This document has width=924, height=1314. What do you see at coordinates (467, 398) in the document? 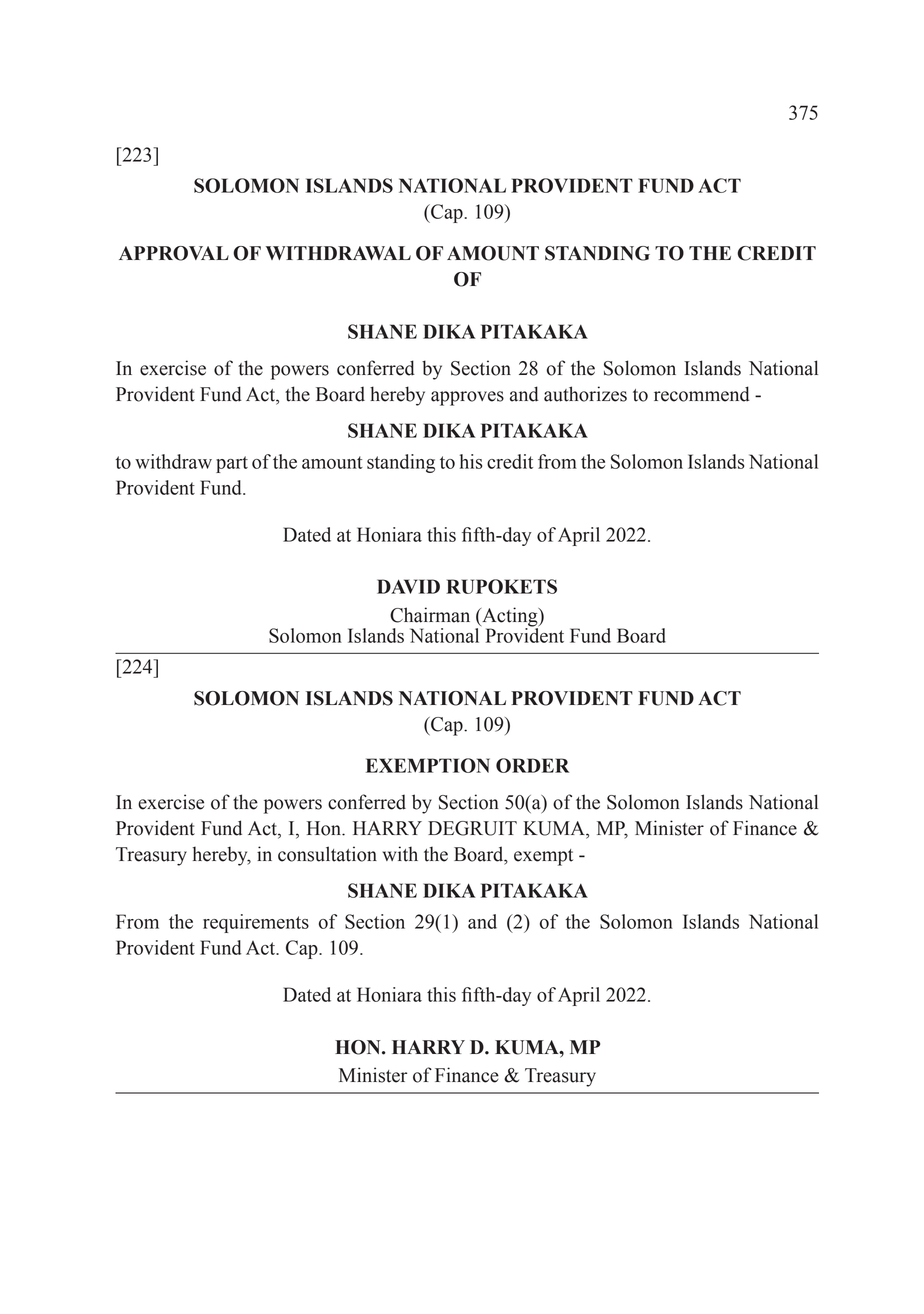
I see `approves` at bounding box center [467, 398].
